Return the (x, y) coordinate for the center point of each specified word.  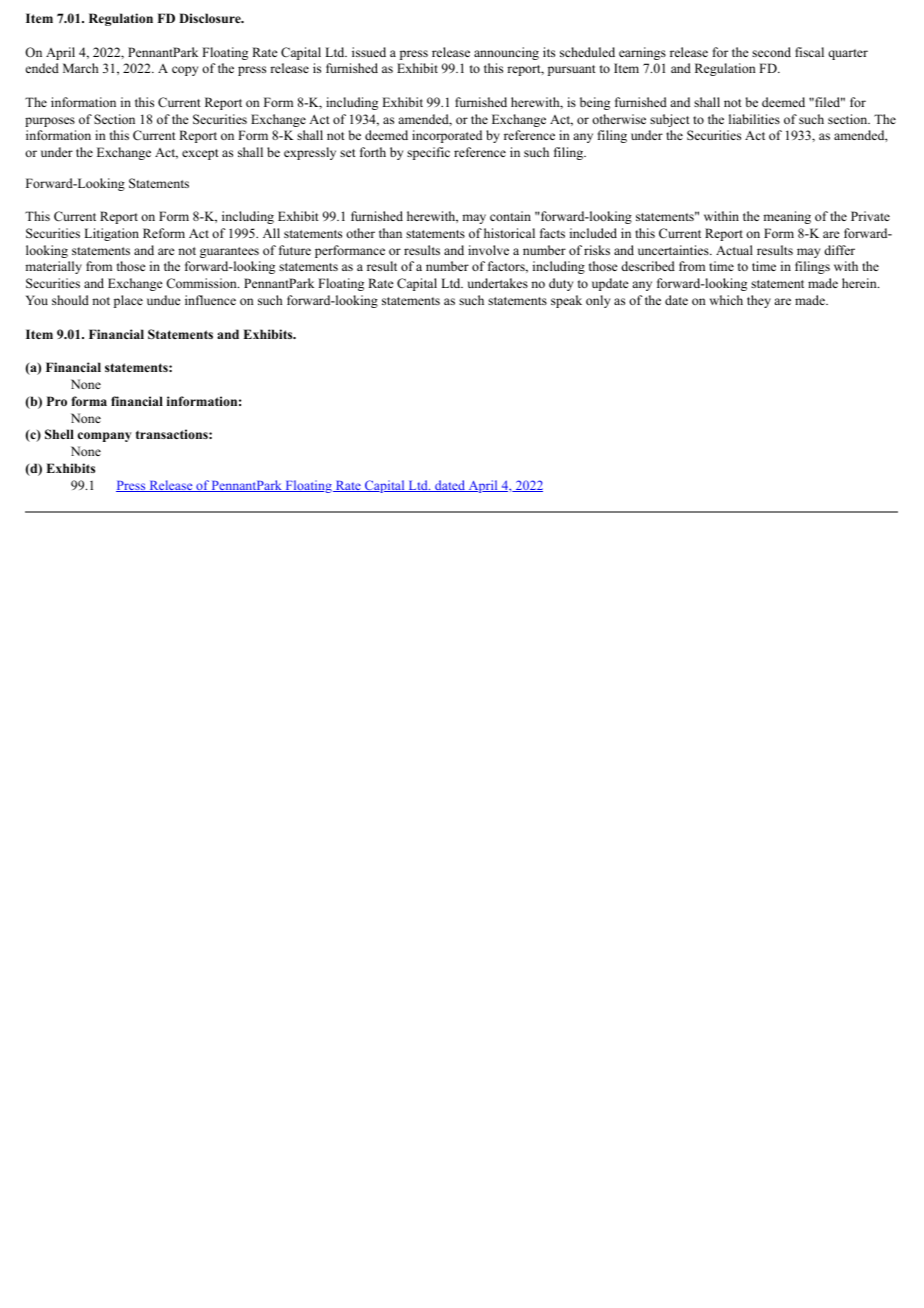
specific (428, 153)
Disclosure (211, 18)
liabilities (754, 119)
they (759, 301)
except (200, 154)
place (128, 301)
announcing (506, 53)
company (105, 437)
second (771, 52)
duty (561, 284)
